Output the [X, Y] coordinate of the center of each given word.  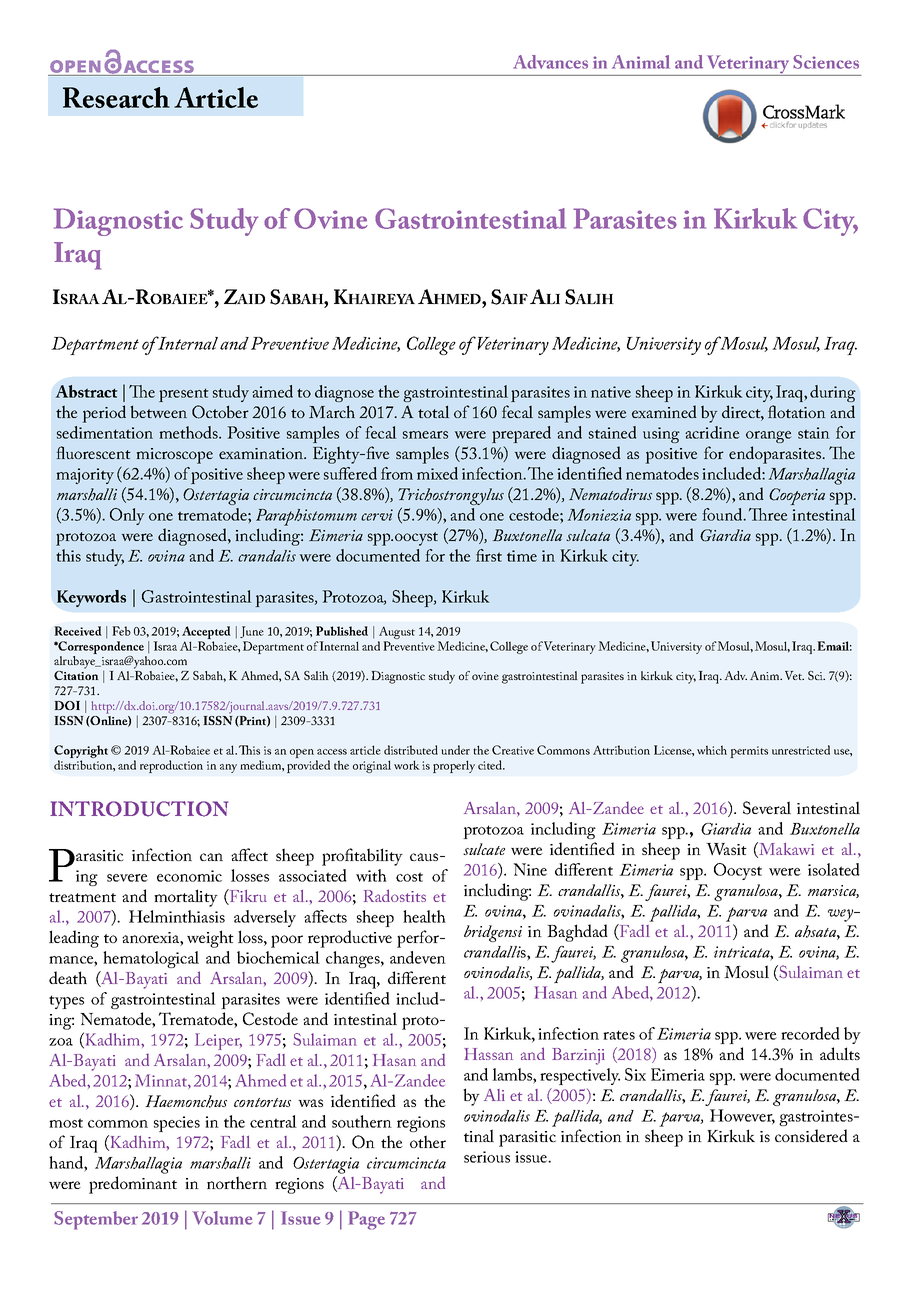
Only [127, 516]
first [489, 555]
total [434, 411]
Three [768, 514]
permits [749, 752]
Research [116, 97]
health [424, 916]
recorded [810, 1033]
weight [210, 939]
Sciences [826, 62]
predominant [133, 1185]
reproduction [171, 766]
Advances [550, 62]
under [455, 750]
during [833, 393]
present [184, 395]
